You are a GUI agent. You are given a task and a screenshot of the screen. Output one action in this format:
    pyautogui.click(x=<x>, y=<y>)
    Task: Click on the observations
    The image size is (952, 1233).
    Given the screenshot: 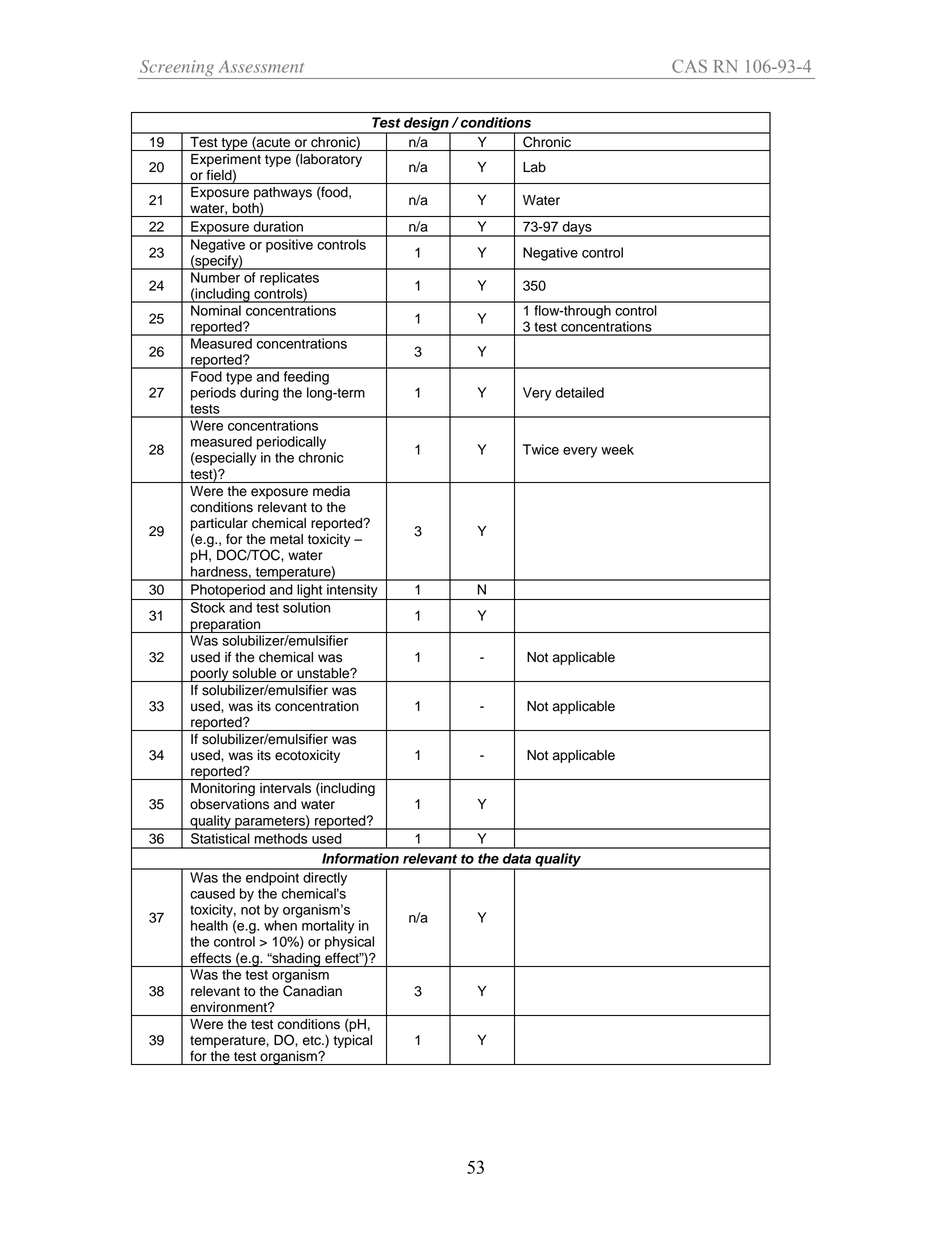 What is the action you would take?
    pyautogui.click(x=229, y=804)
